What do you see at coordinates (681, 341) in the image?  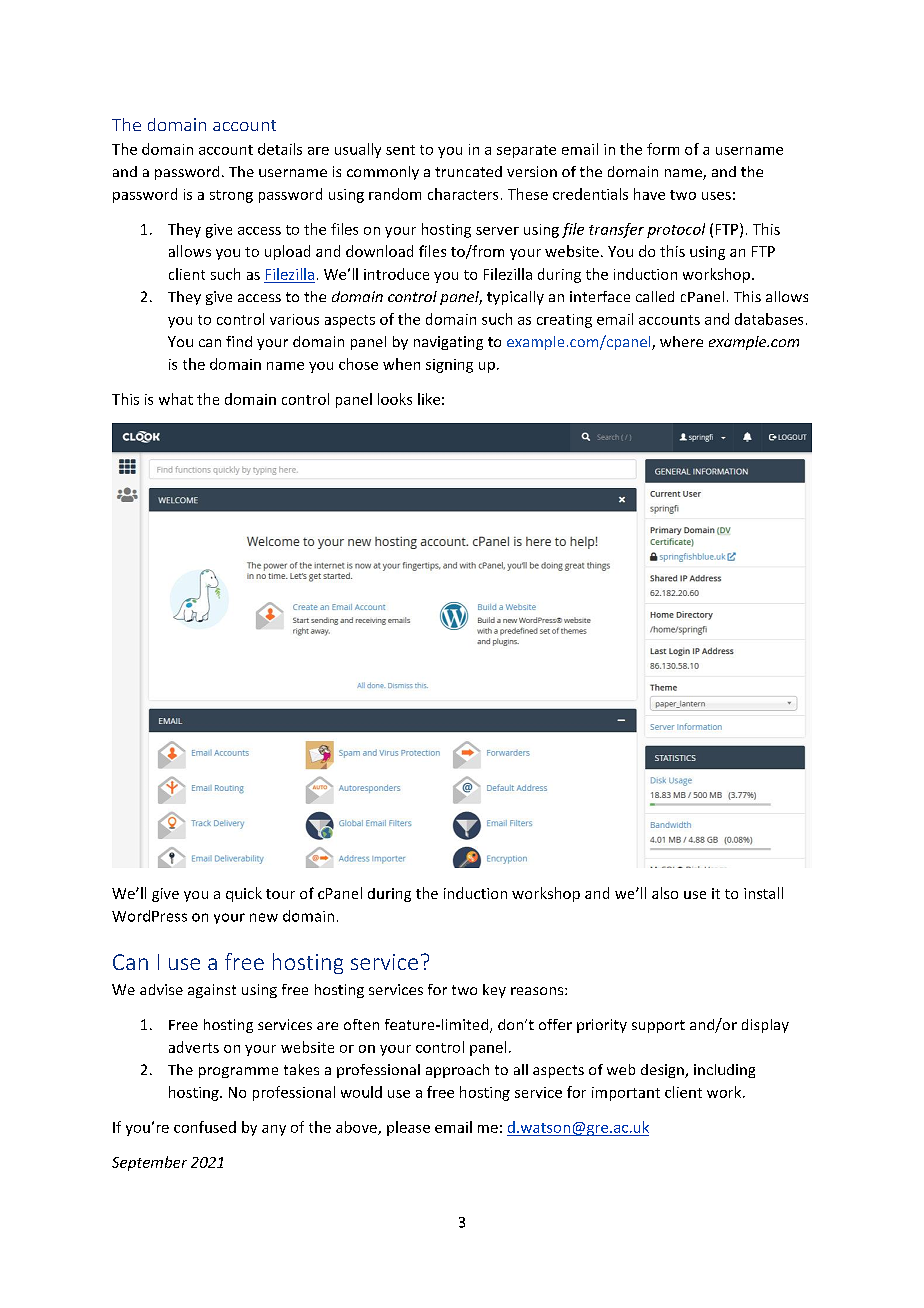 I see `where` at bounding box center [681, 341].
